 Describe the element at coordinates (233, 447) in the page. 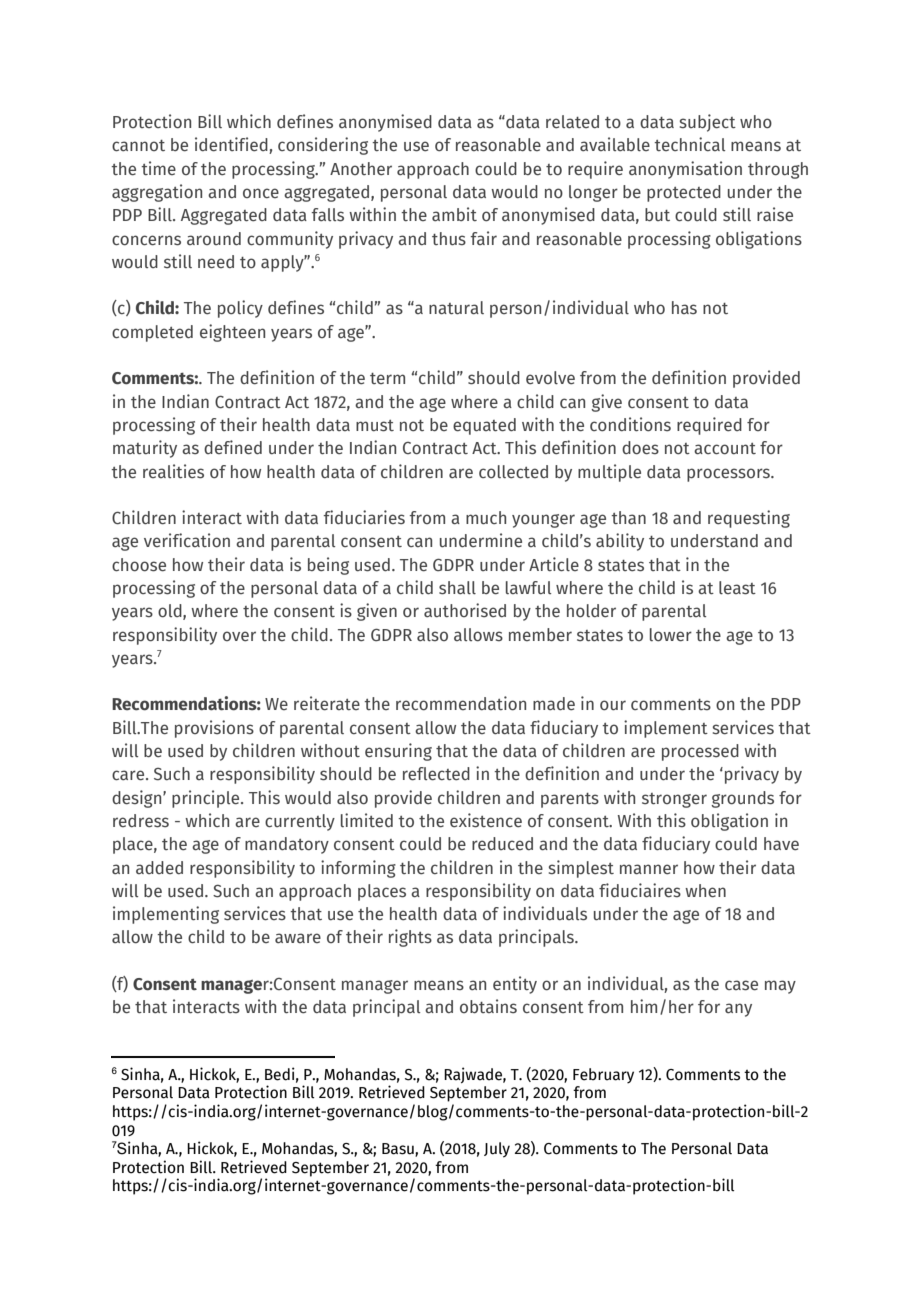

I see `defined` at that location.
